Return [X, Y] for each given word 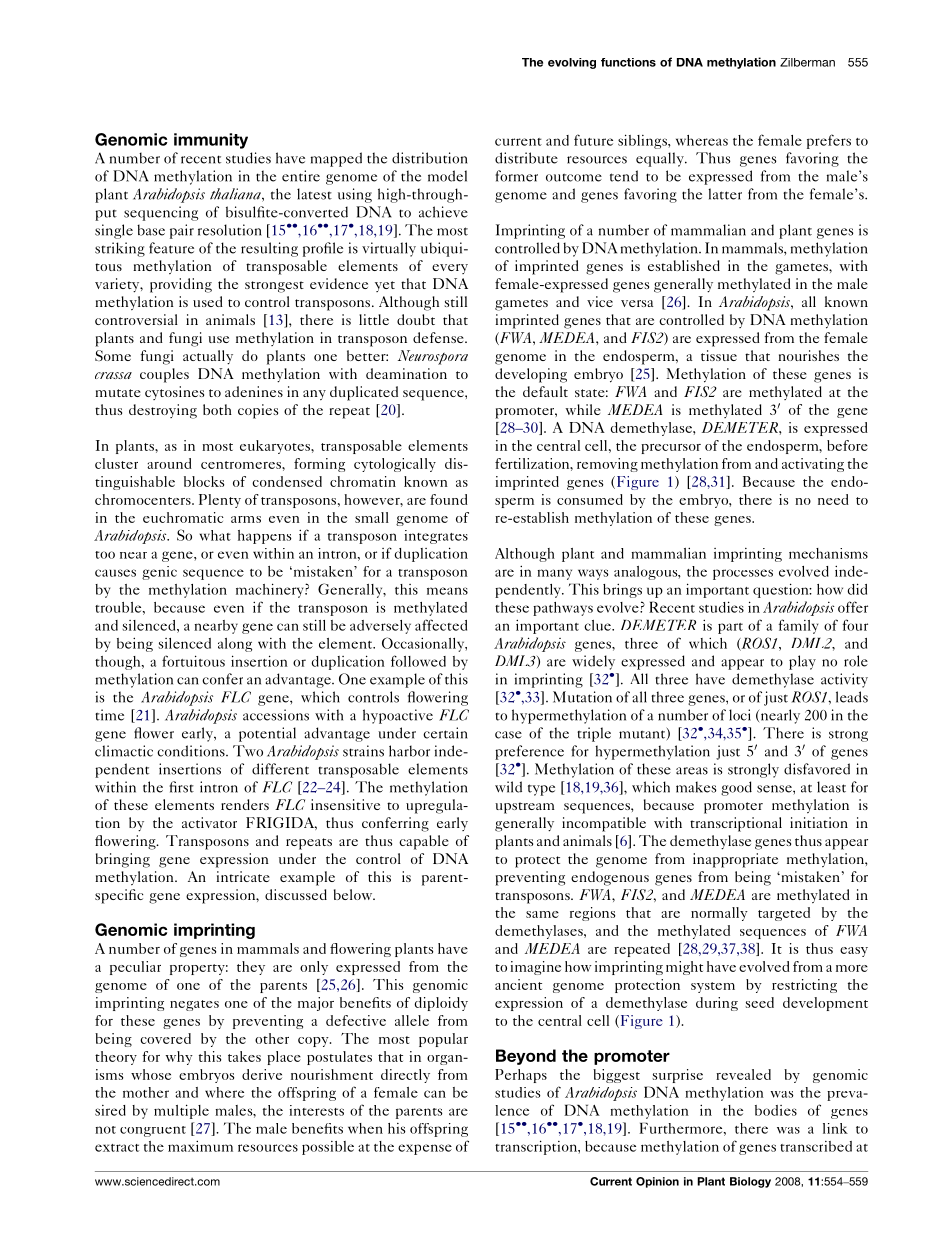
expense [425, 1149]
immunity [211, 141]
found [449, 499]
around [169, 463]
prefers [829, 141]
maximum [200, 1146]
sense [775, 789]
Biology [750, 1182]
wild [508, 787]
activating [813, 465]
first [181, 787]
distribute [526, 158]
